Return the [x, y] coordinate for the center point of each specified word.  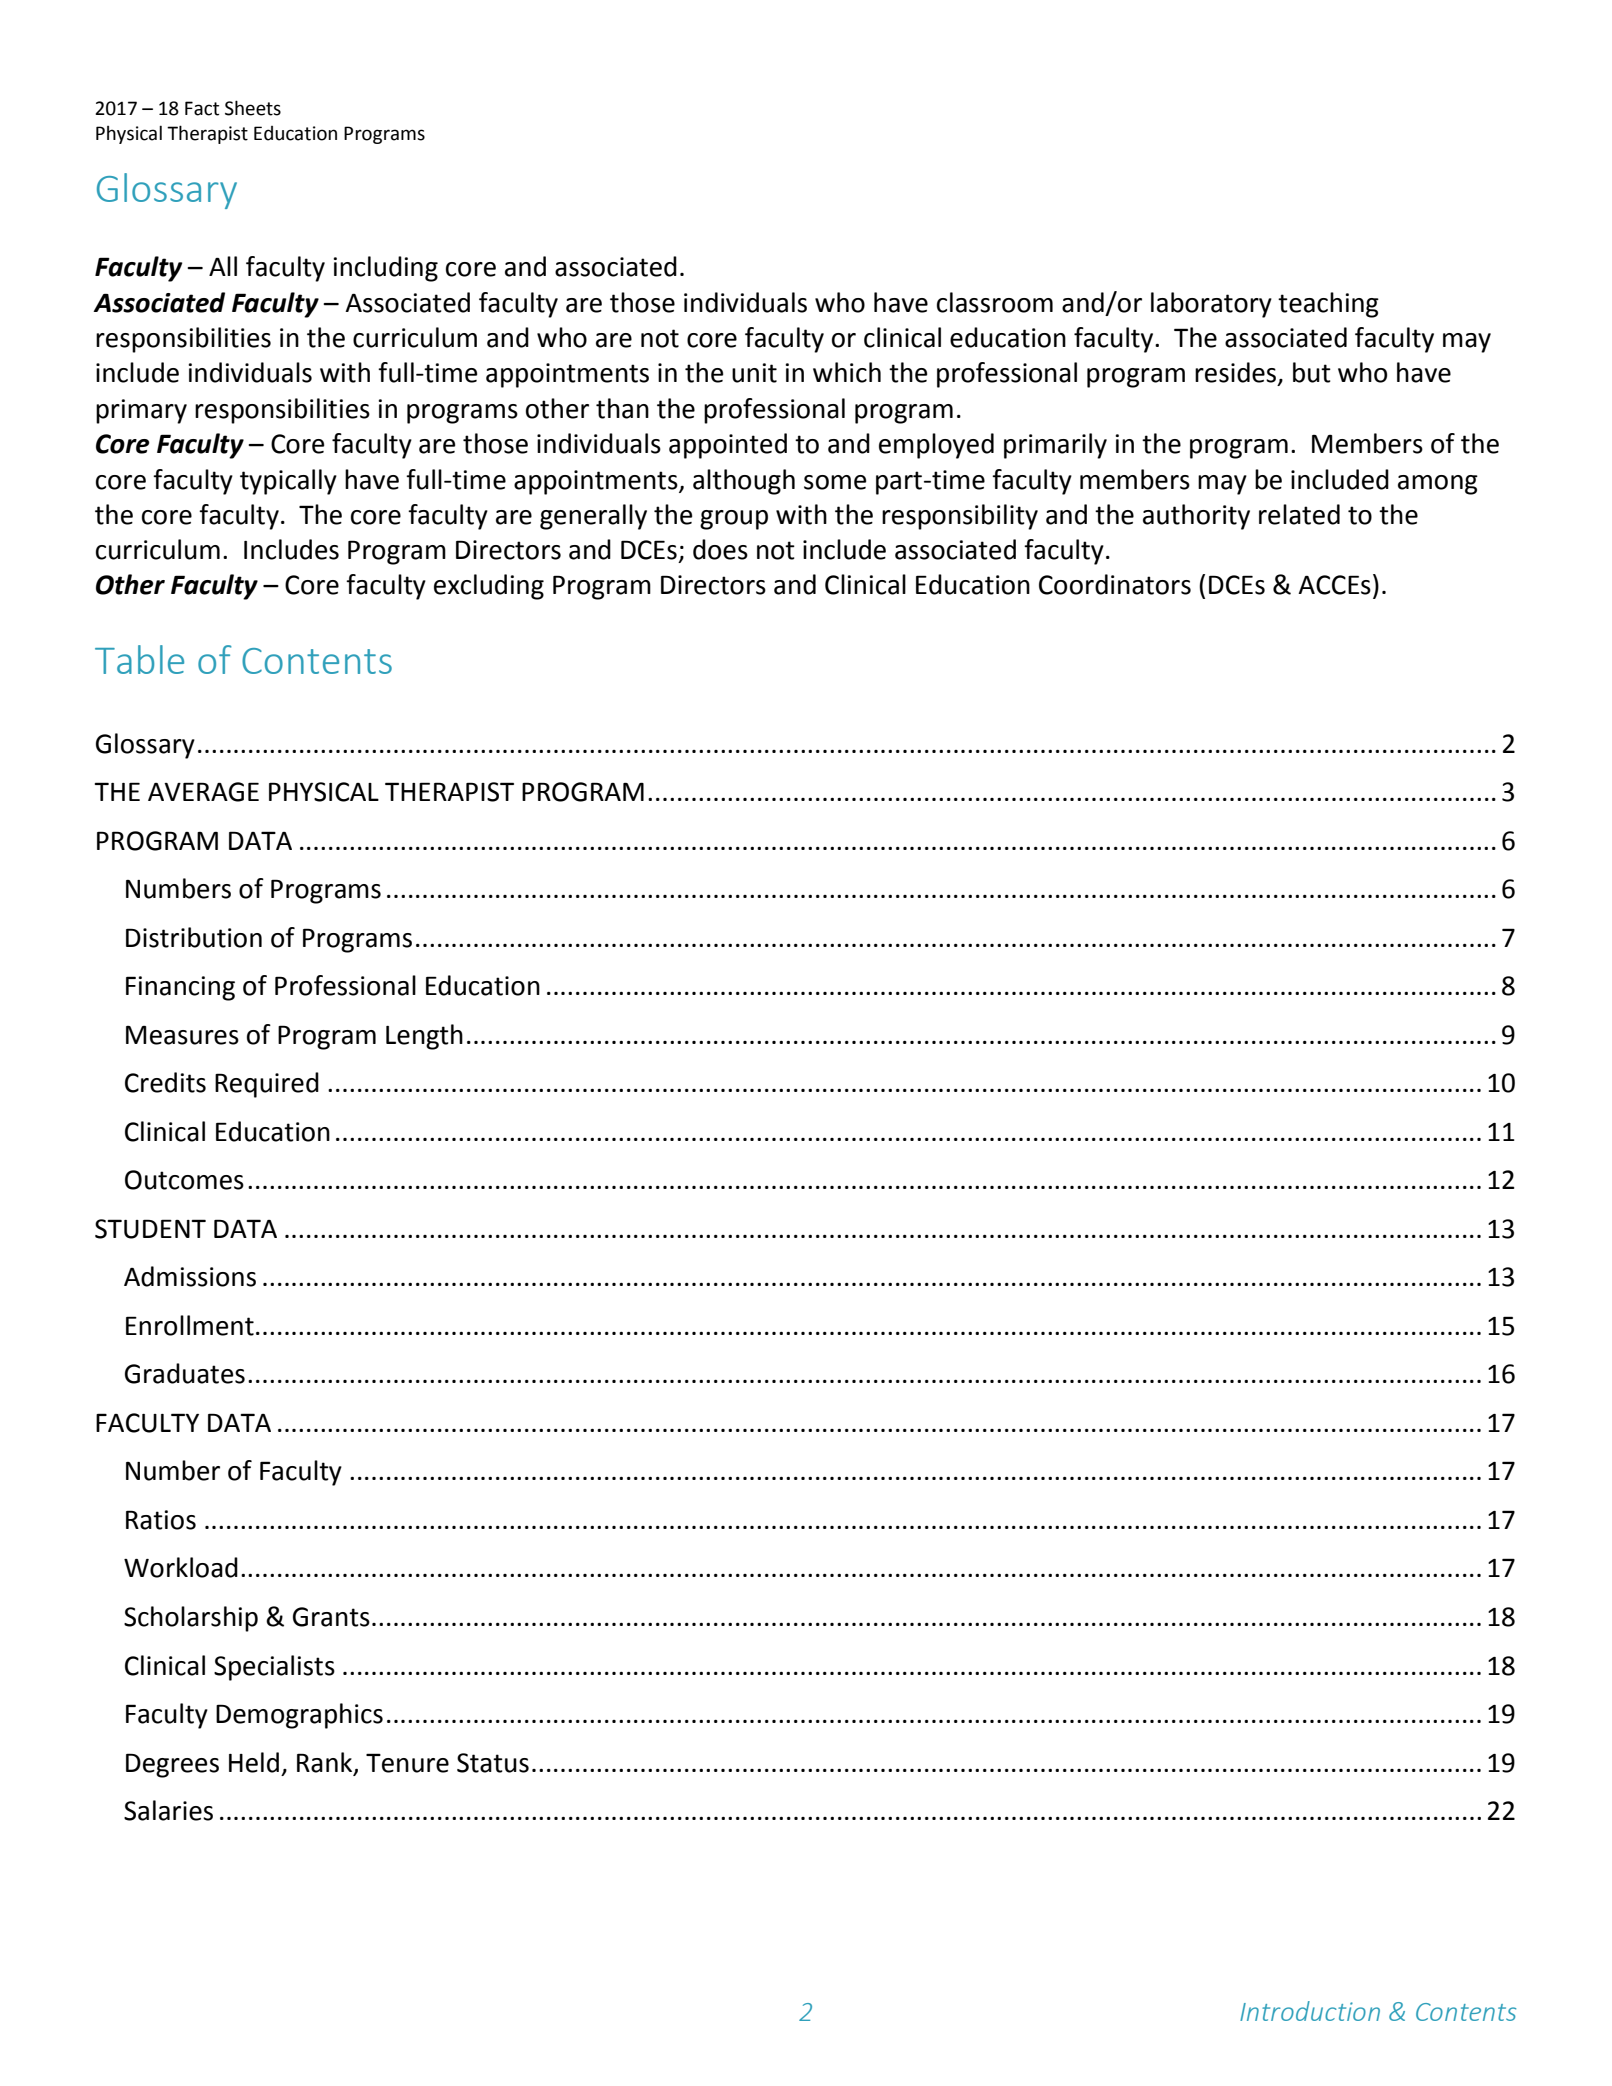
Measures [182, 1035]
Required [267, 1085]
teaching [1328, 305]
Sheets [253, 108]
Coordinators [1115, 584]
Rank [326, 1763]
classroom [995, 302]
